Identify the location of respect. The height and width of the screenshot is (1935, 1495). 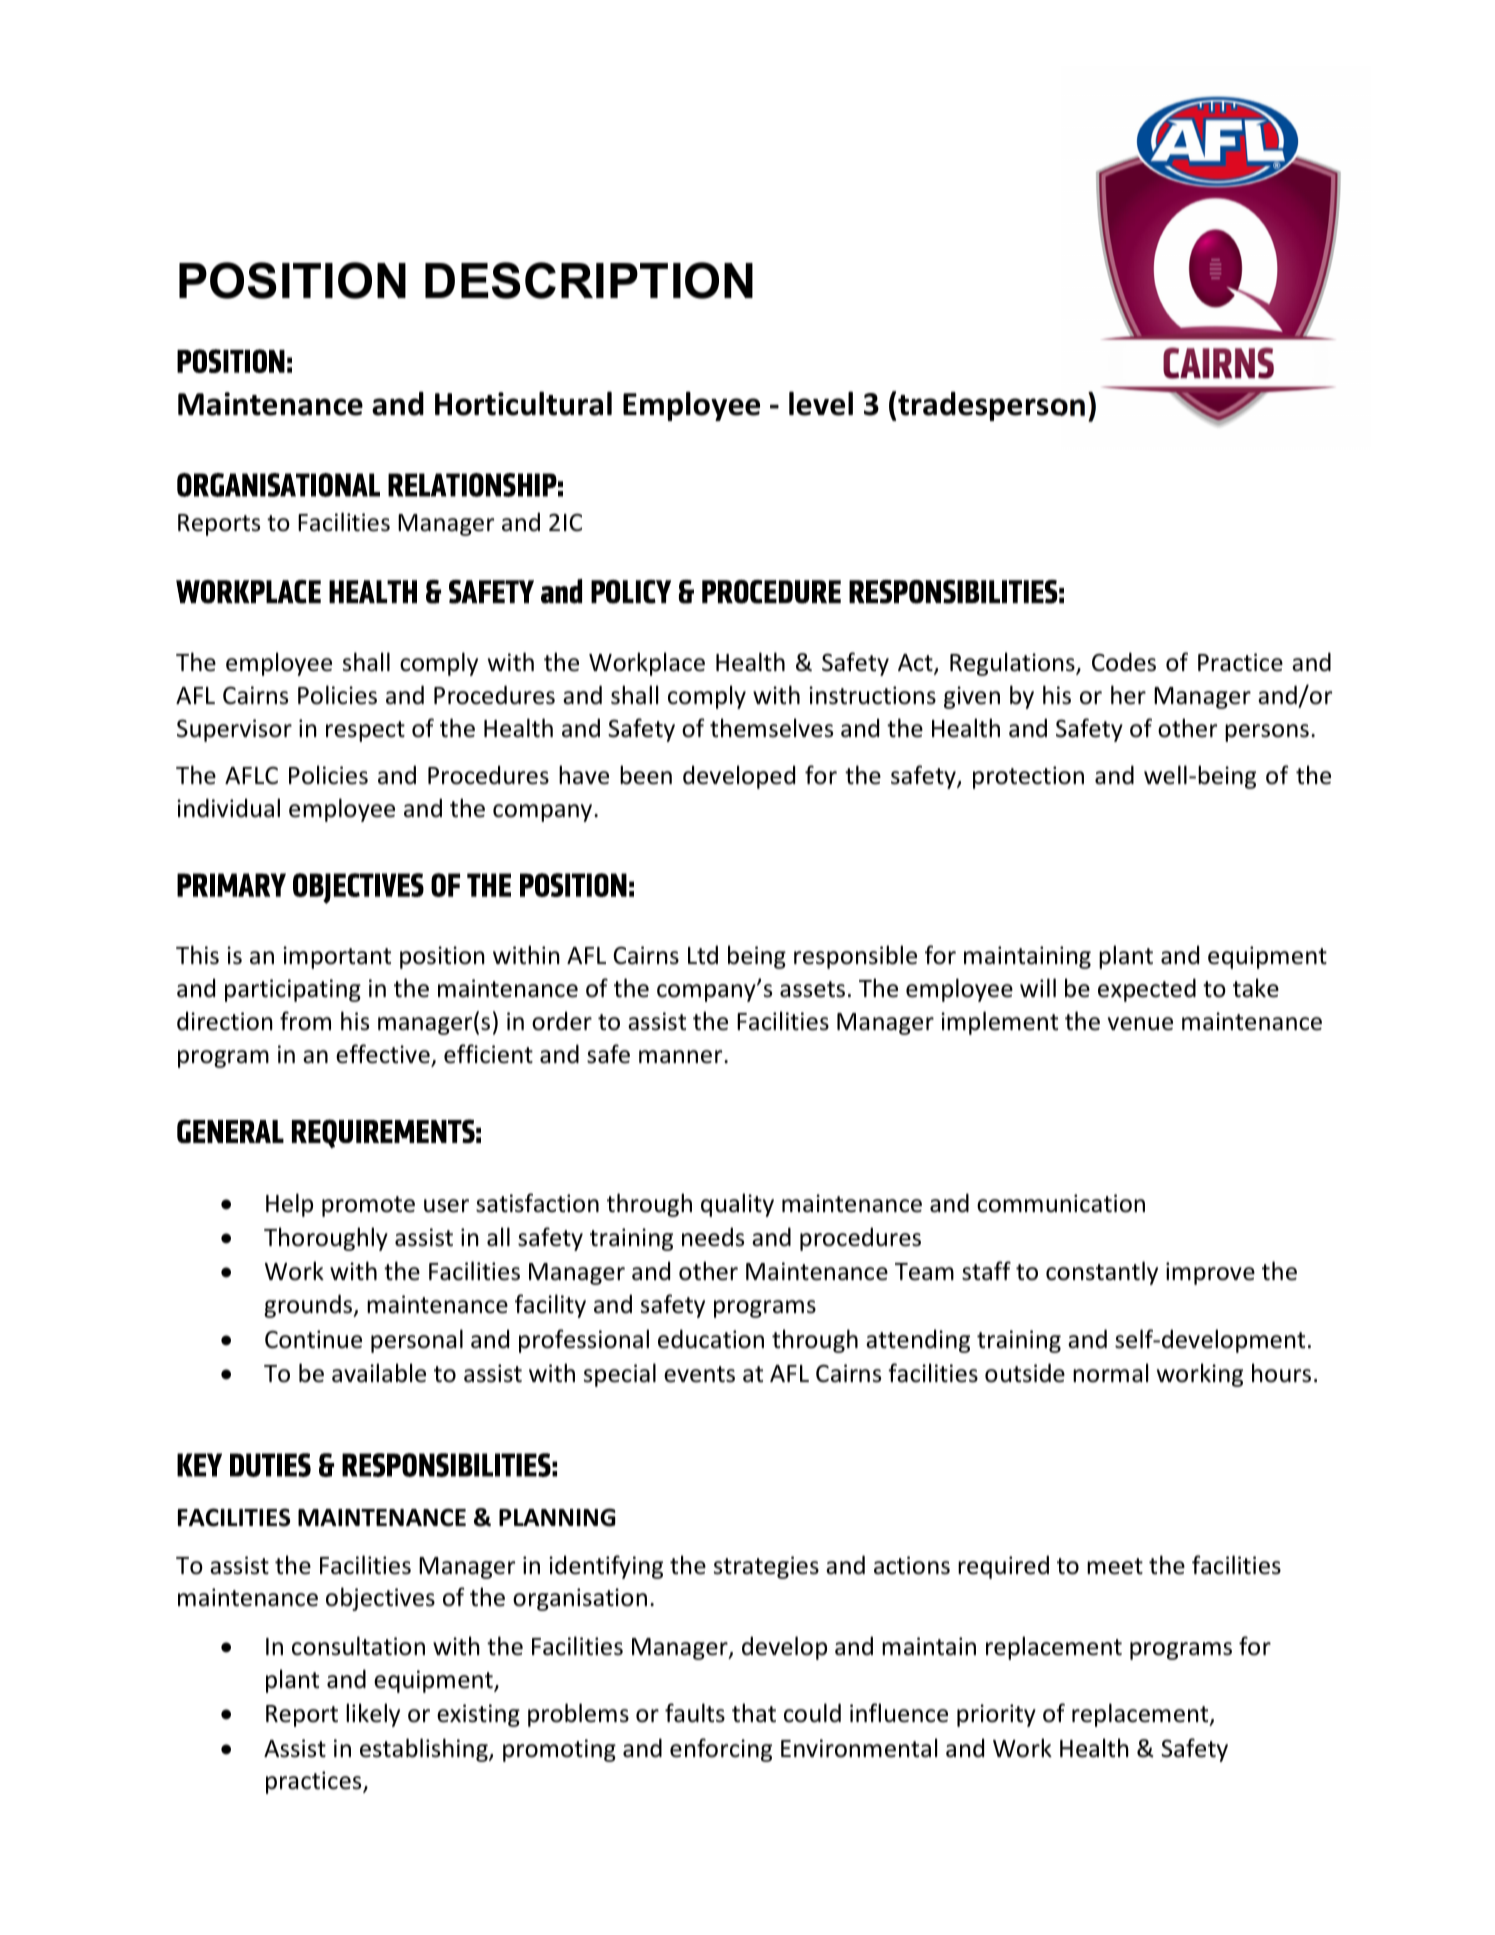
(365, 731).
